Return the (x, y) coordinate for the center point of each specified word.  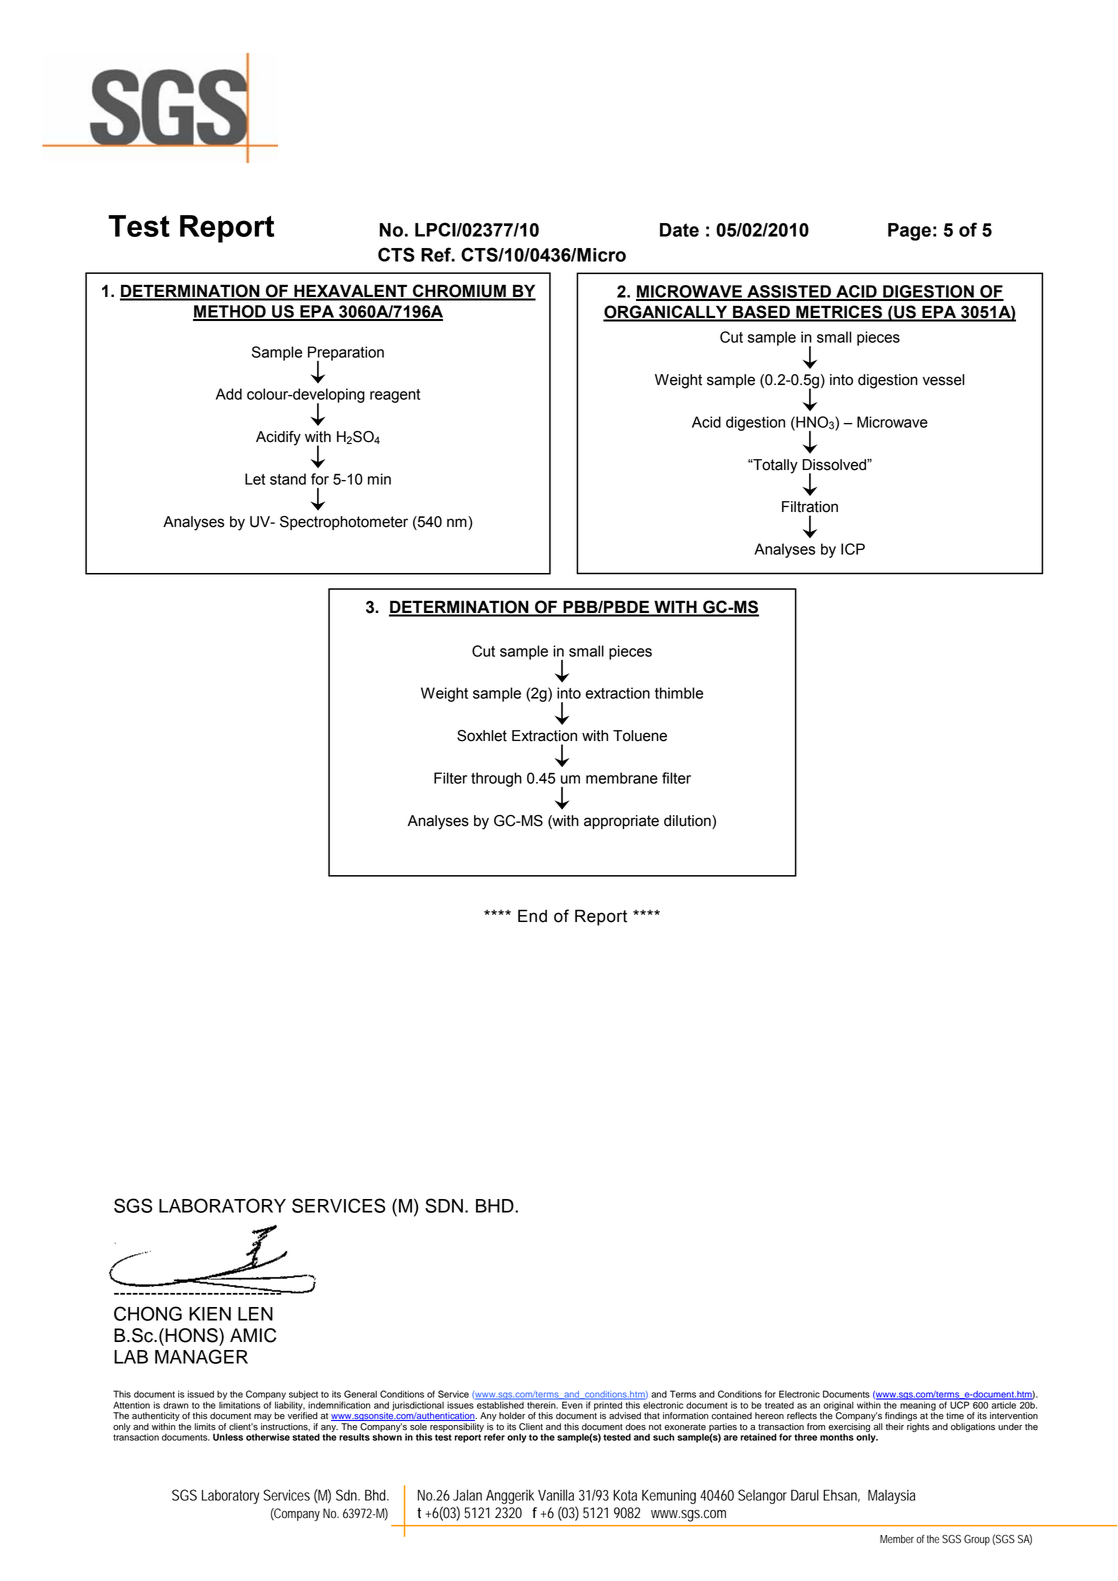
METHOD (230, 312)
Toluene (640, 736)
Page (909, 232)
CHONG (148, 1313)
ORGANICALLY (666, 313)
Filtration (810, 507)
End (532, 916)
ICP (853, 549)
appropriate (621, 822)
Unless (228, 1437)
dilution (688, 821)
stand (288, 479)
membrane (622, 778)
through (496, 779)
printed (608, 1407)
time (955, 1416)
